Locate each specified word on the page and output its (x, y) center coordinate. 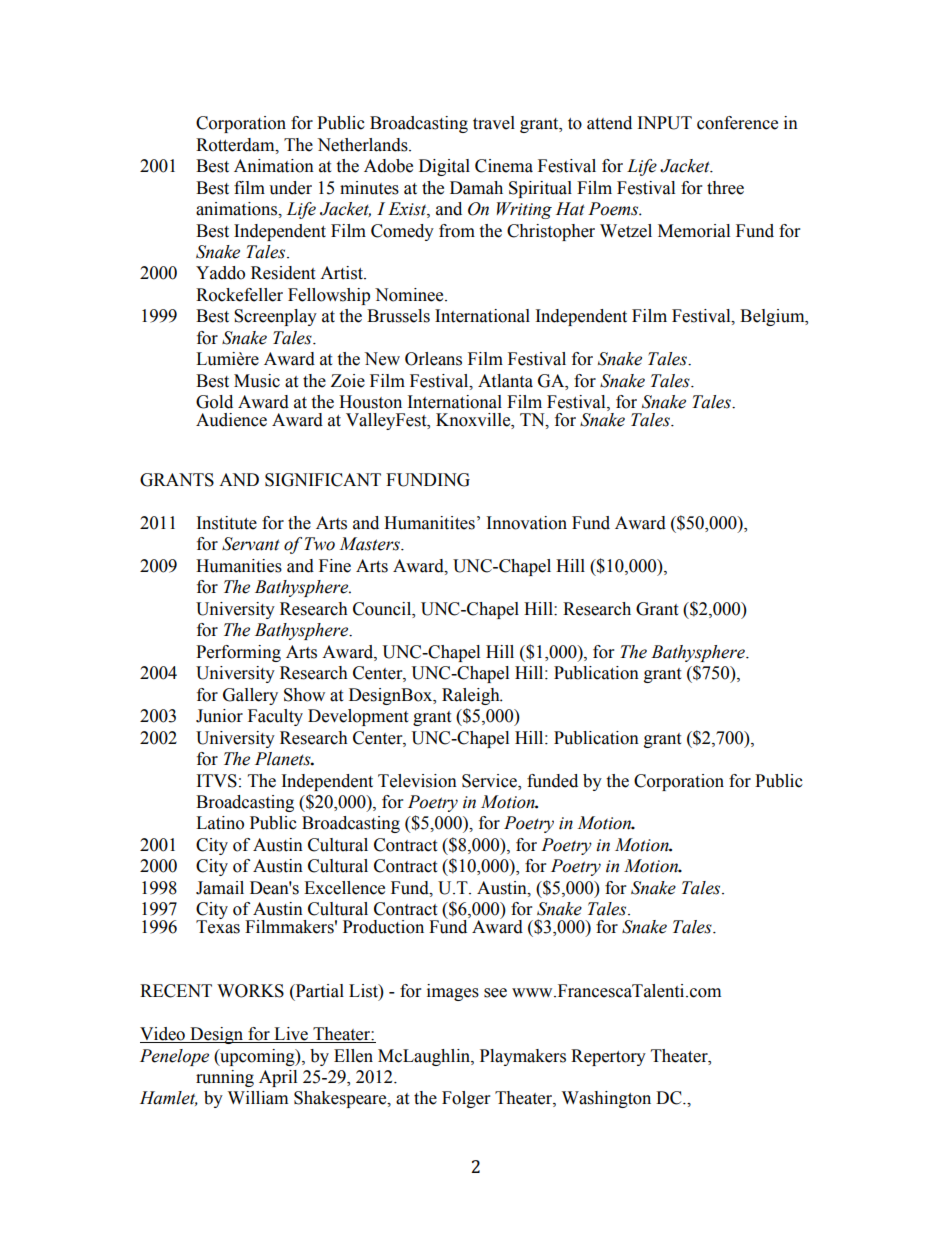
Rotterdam (236, 145)
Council (383, 609)
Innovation (527, 523)
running (225, 1078)
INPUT (665, 123)
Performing (238, 653)
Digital (444, 167)
